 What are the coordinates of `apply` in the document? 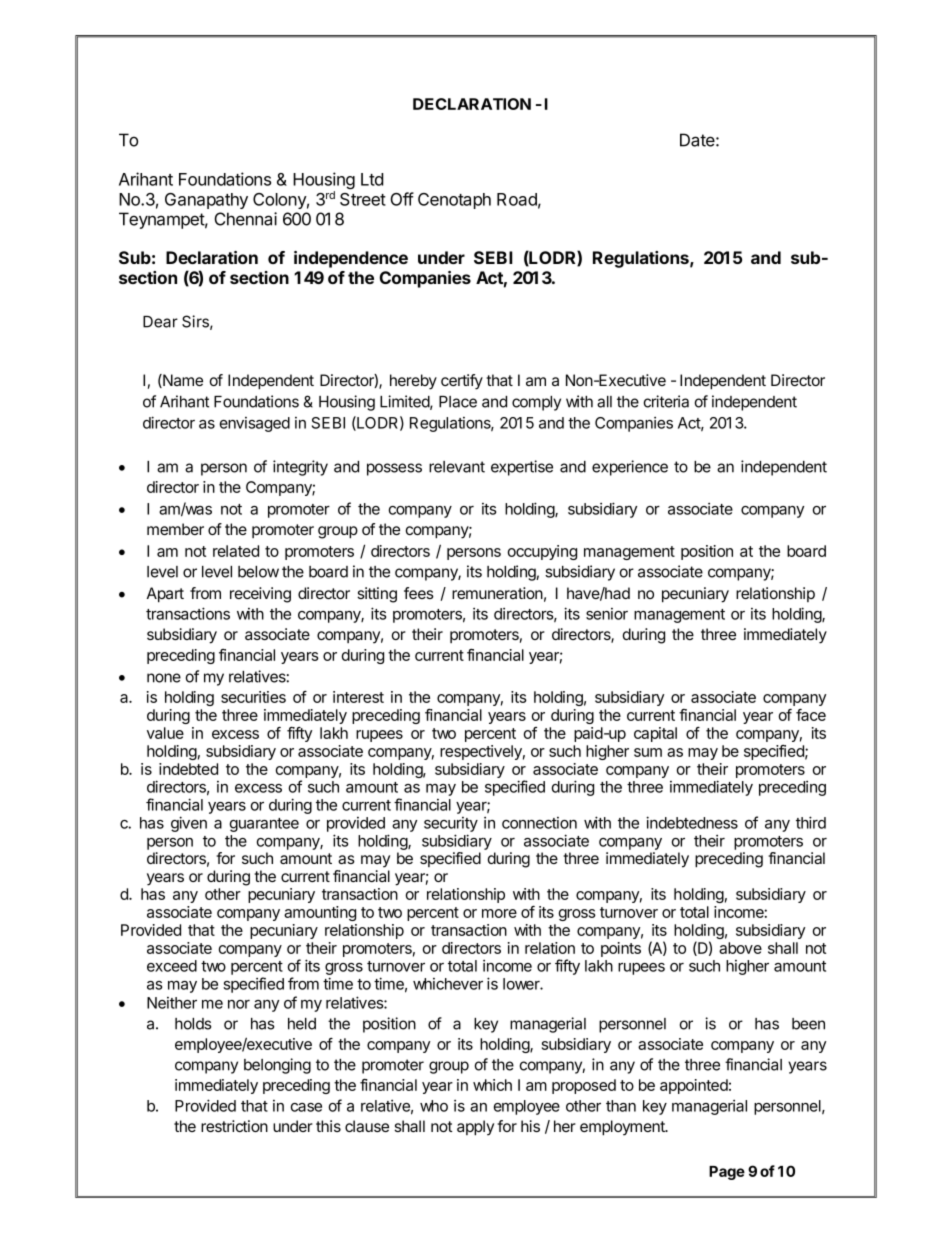 It's located at (475, 1128).
